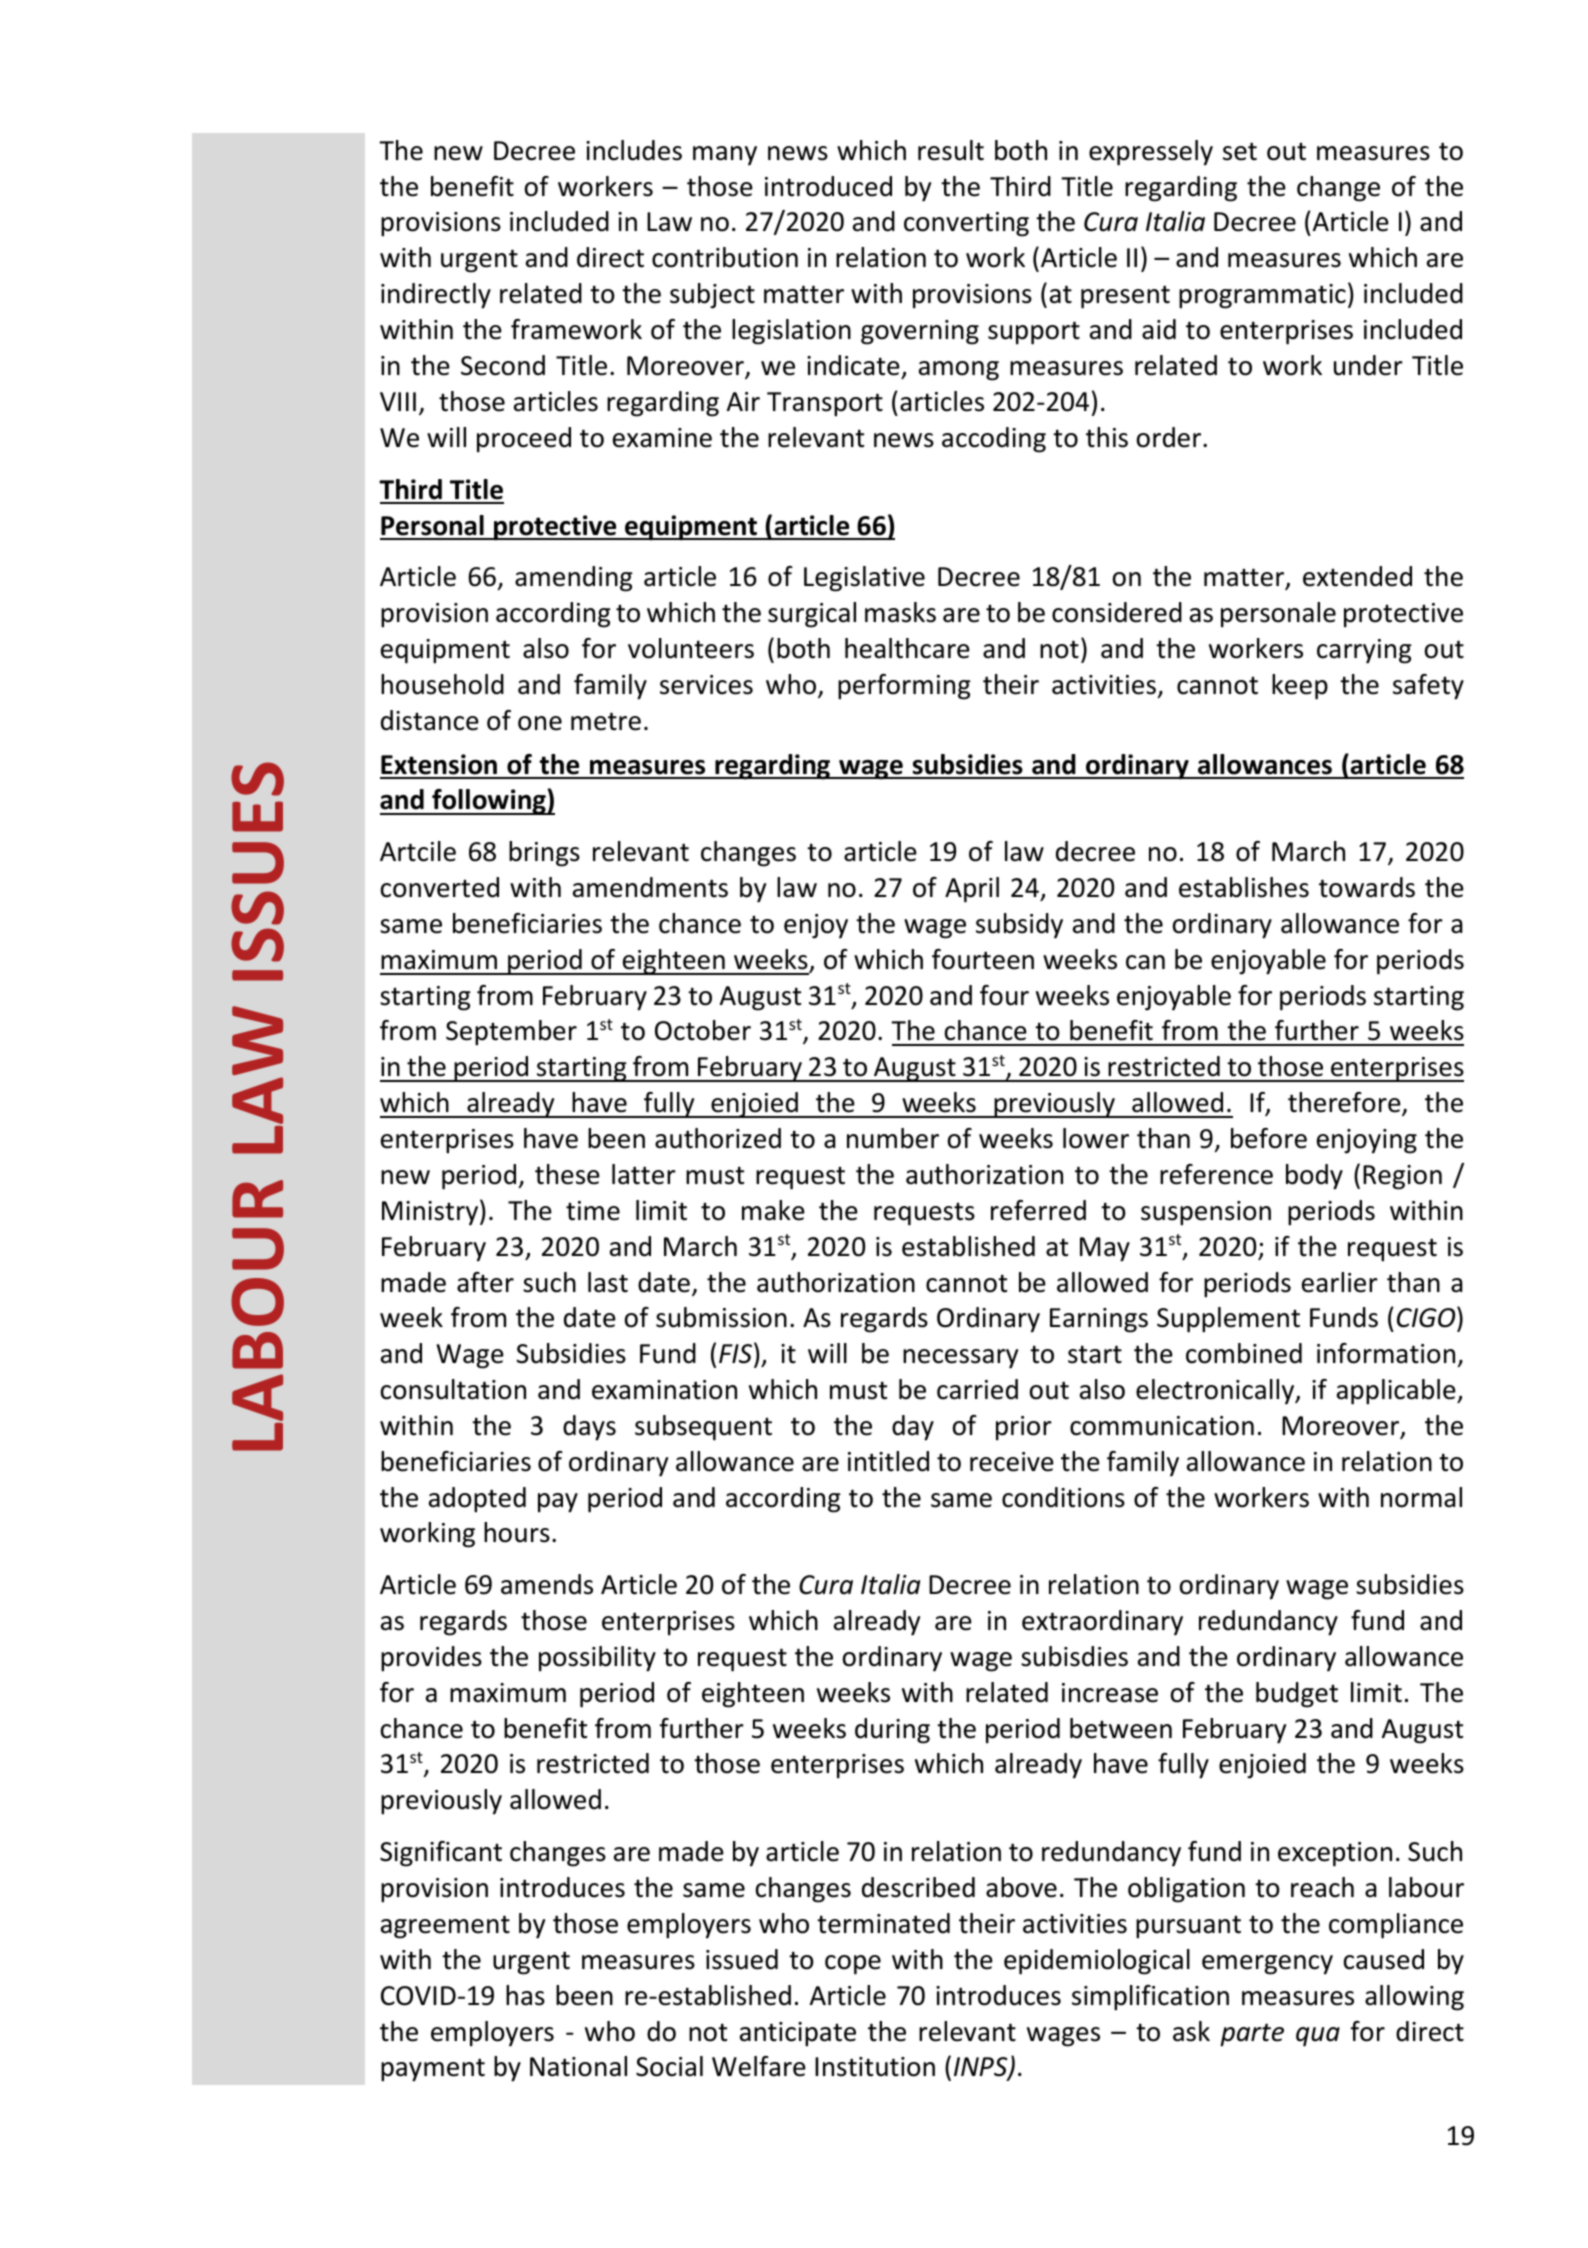  I want to click on days, so click(589, 1428).
